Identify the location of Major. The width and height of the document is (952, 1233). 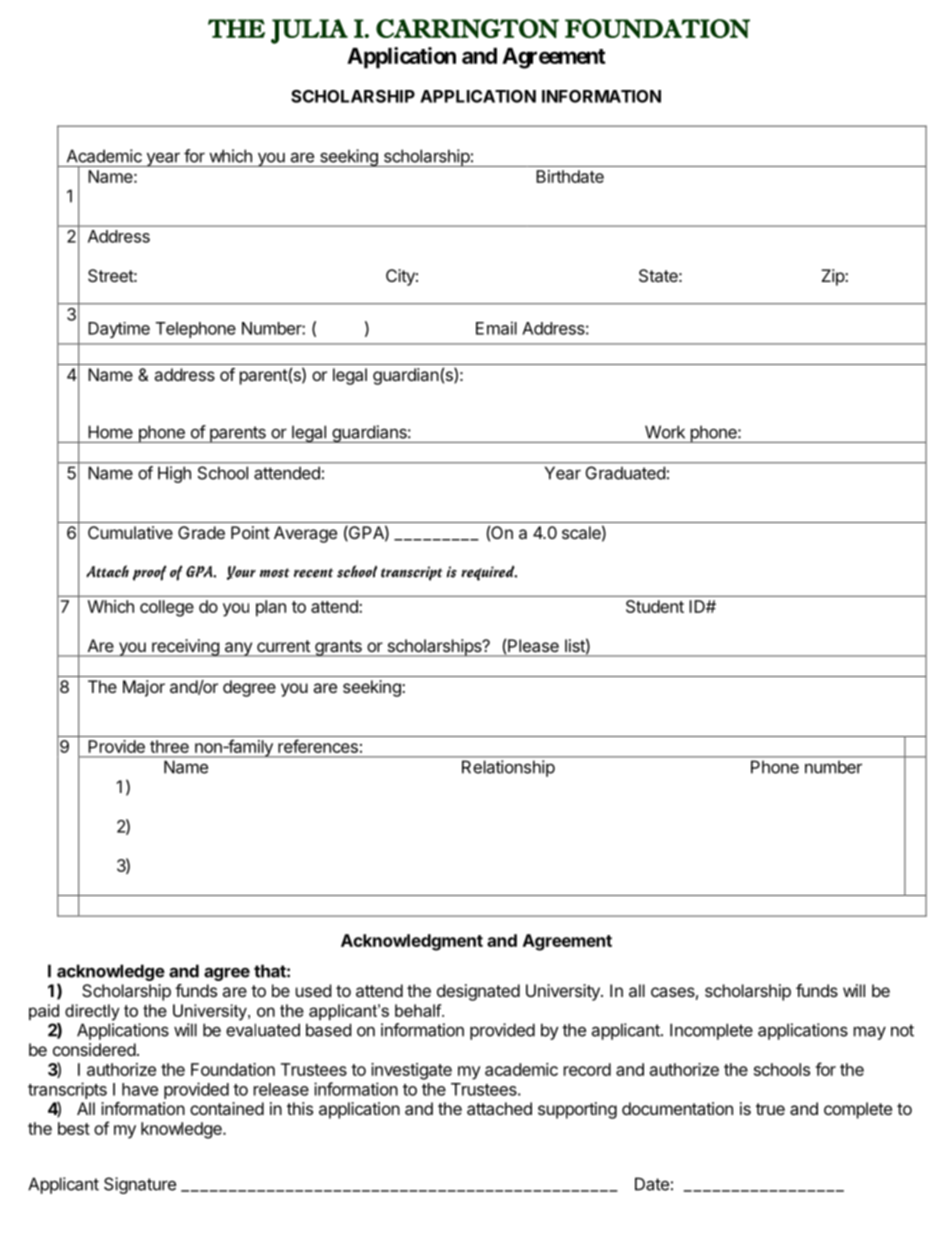
(144, 688).
